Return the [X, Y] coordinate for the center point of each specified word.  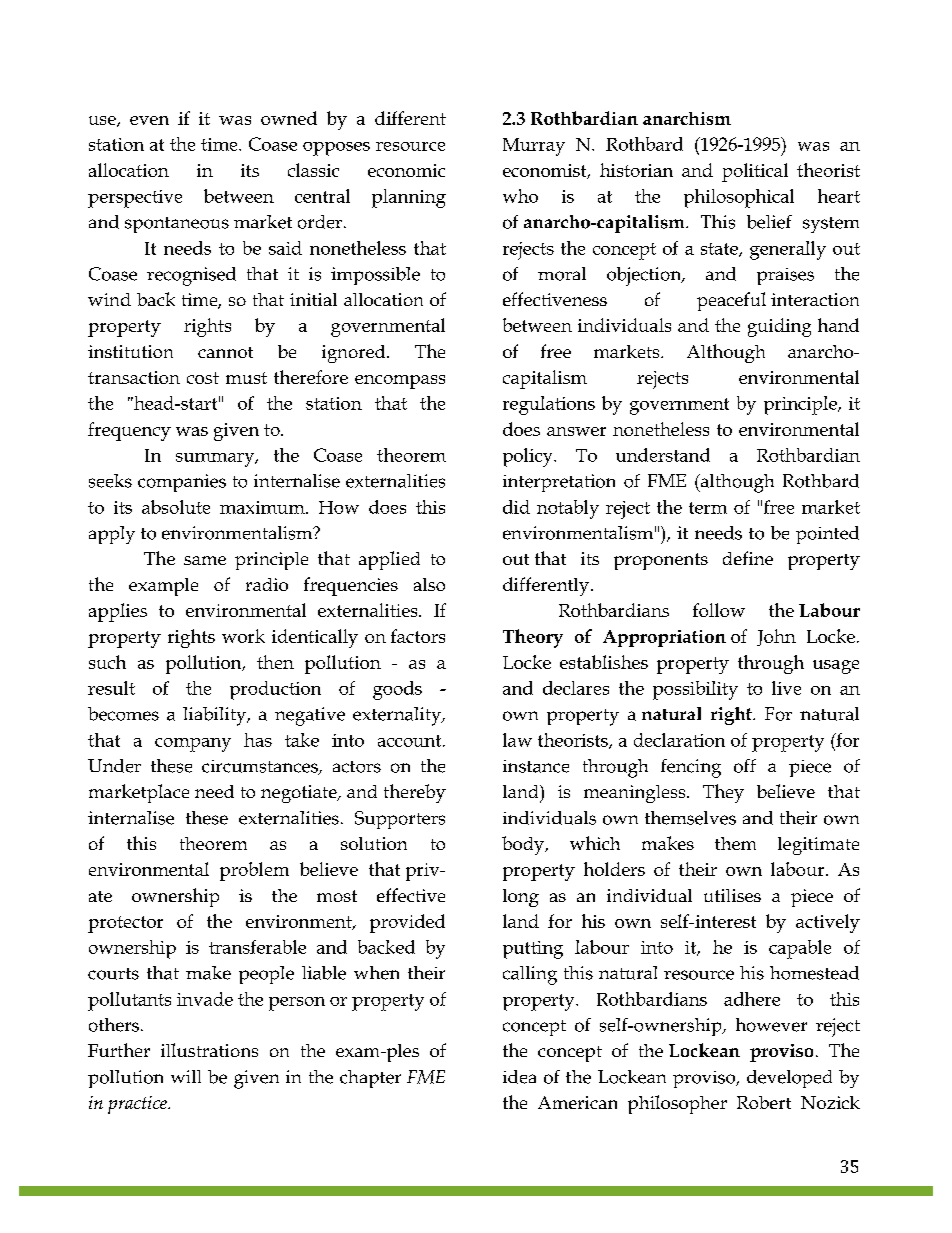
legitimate [818, 846]
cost [203, 378]
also [429, 584]
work [243, 636]
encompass [400, 382]
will [186, 1076]
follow [719, 610]
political [755, 172]
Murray [534, 147]
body [524, 845]
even [149, 120]
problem [254, 871]
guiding [779, 327]
